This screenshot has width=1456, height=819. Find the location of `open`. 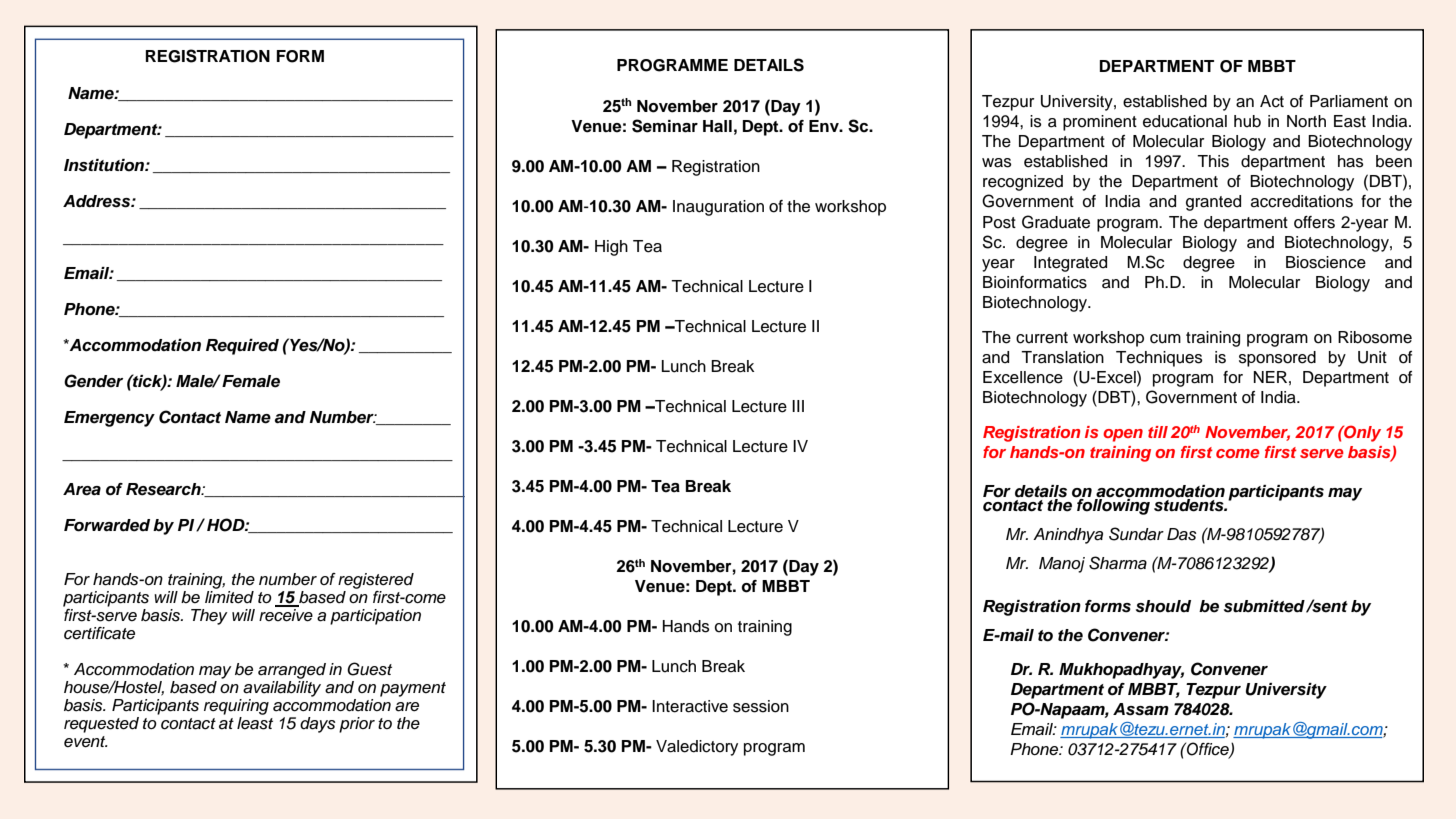

open is located at coordinates (1123, 435).
